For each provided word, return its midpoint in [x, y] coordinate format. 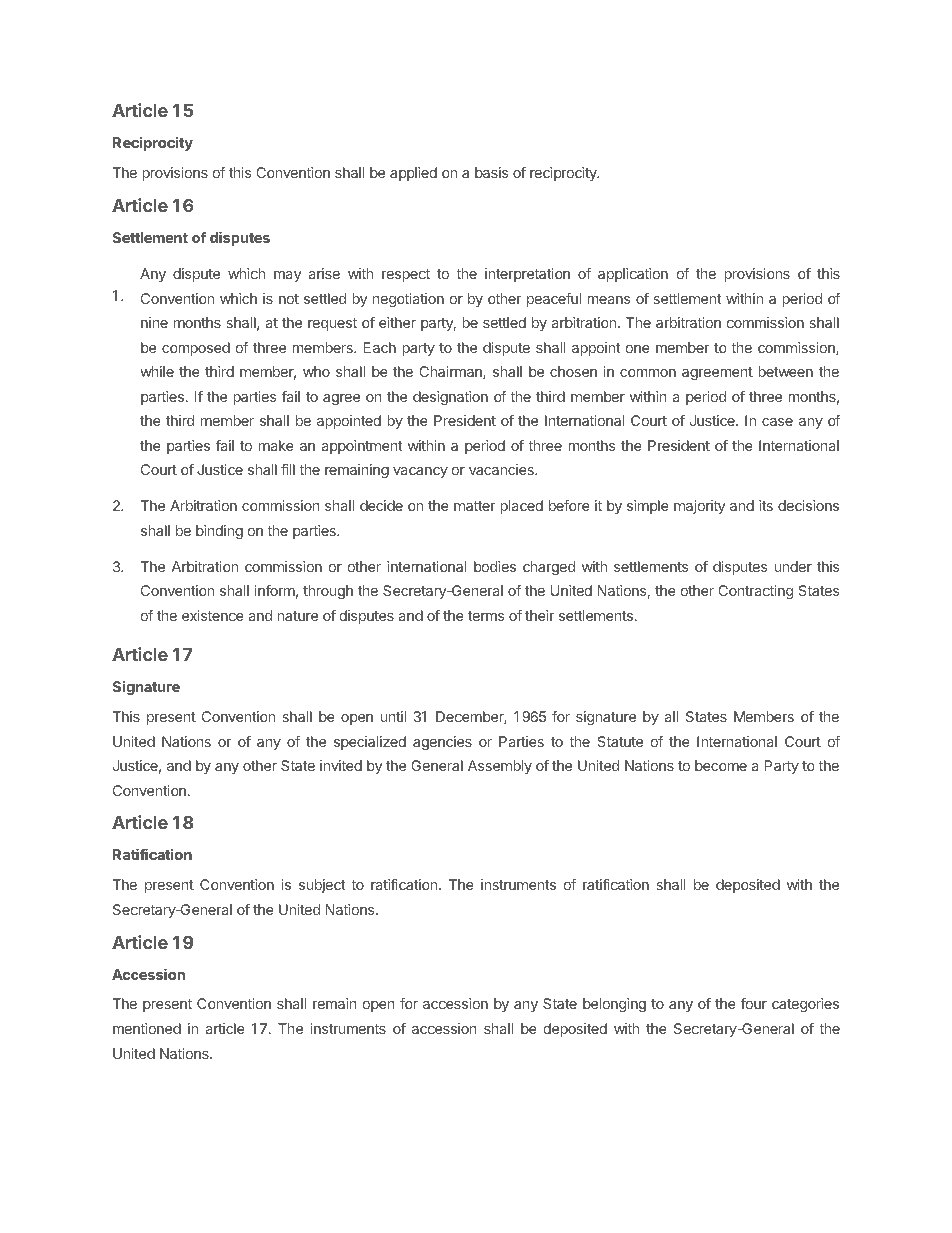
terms [486, 616]
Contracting [755, 592]
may [287, 276]
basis [492, 172]
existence [213, 615]
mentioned [147, 1028]
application [633, 275]
